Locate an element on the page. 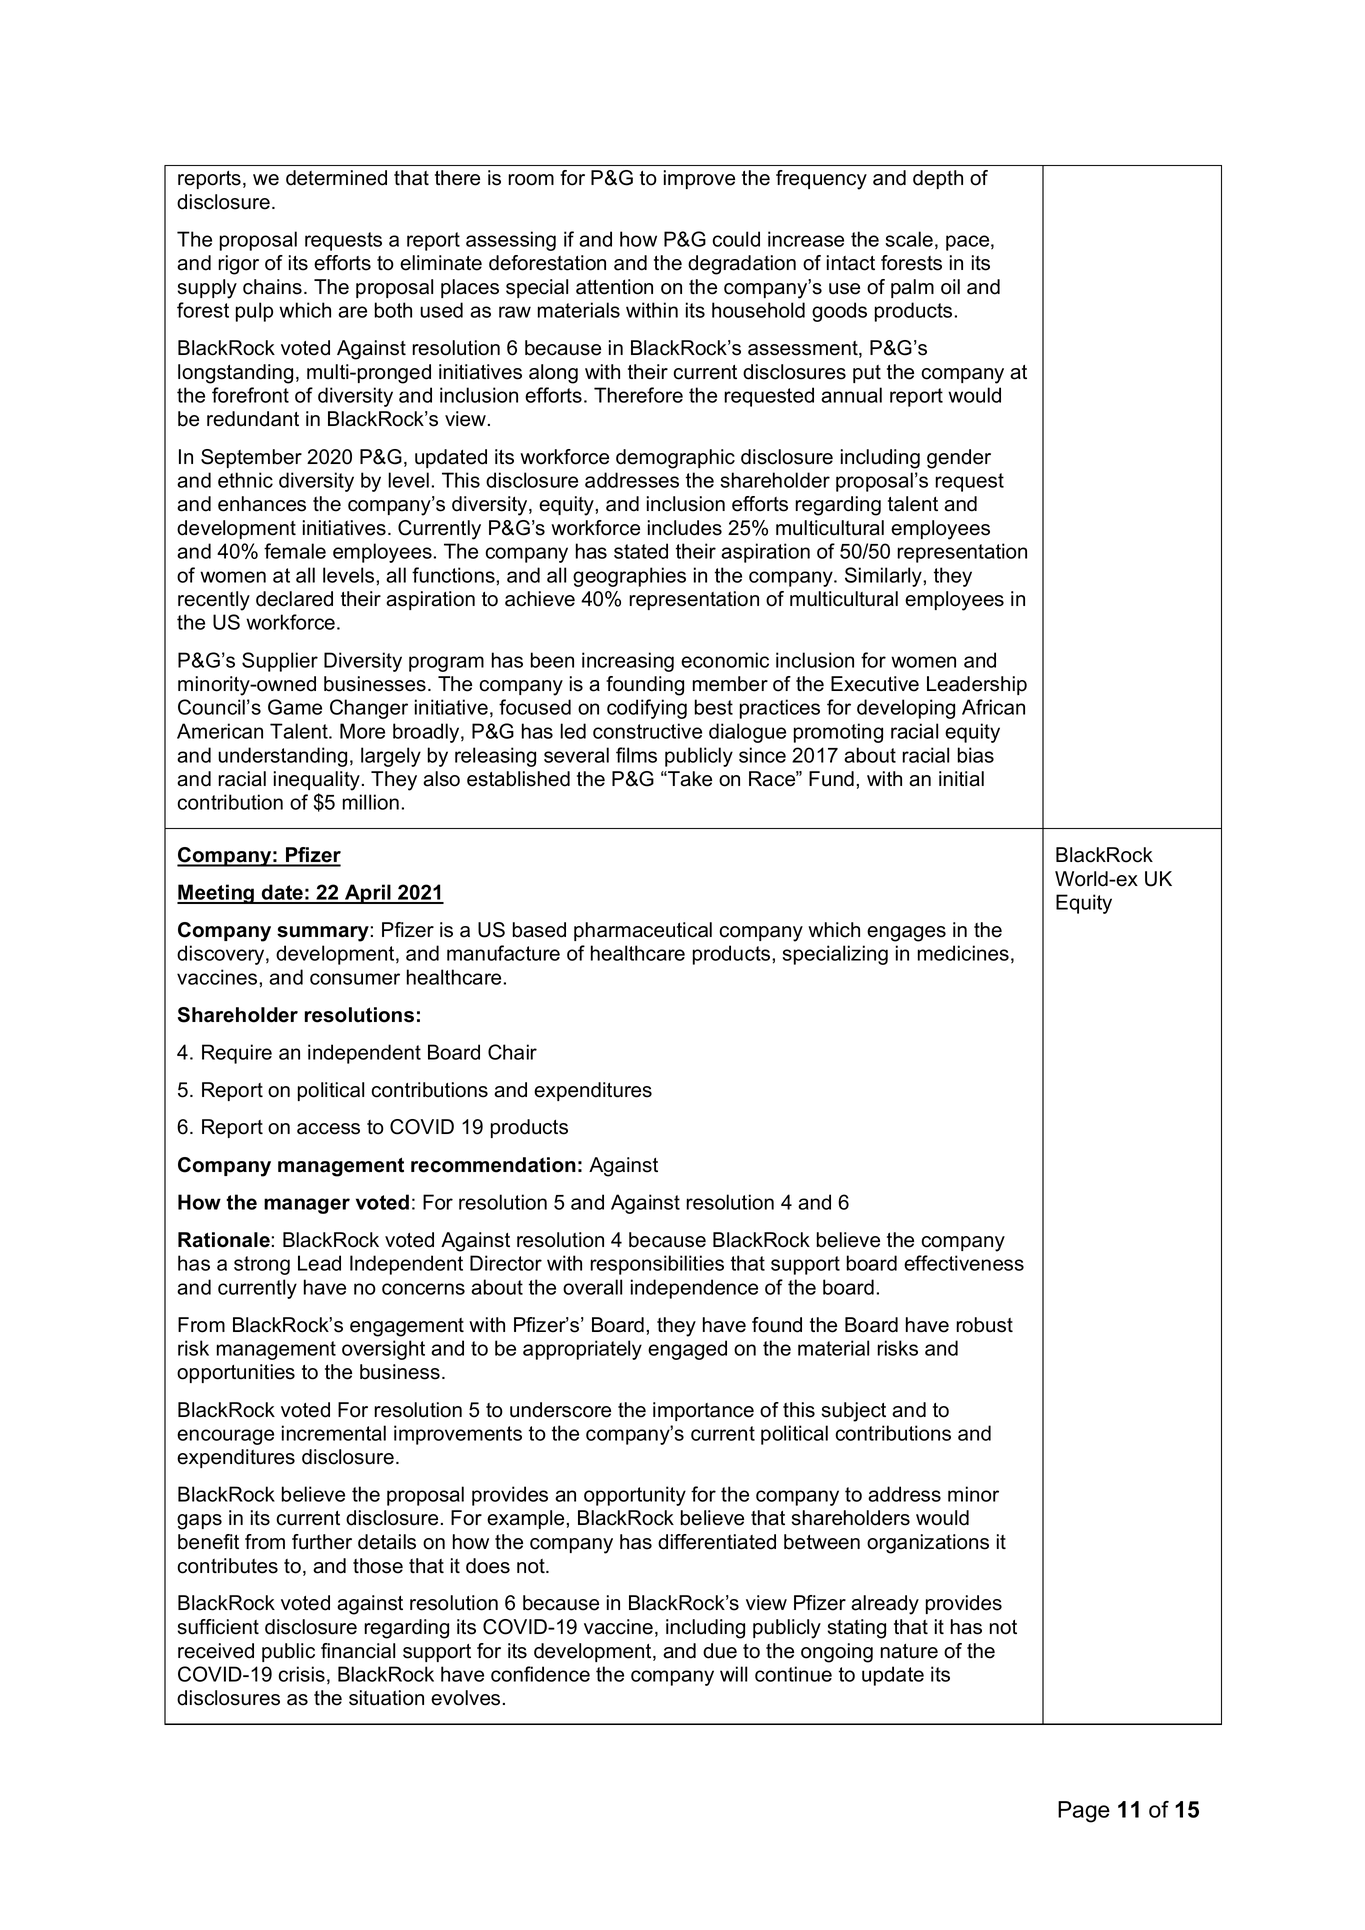  attention is located at coordinates (614, 287).
